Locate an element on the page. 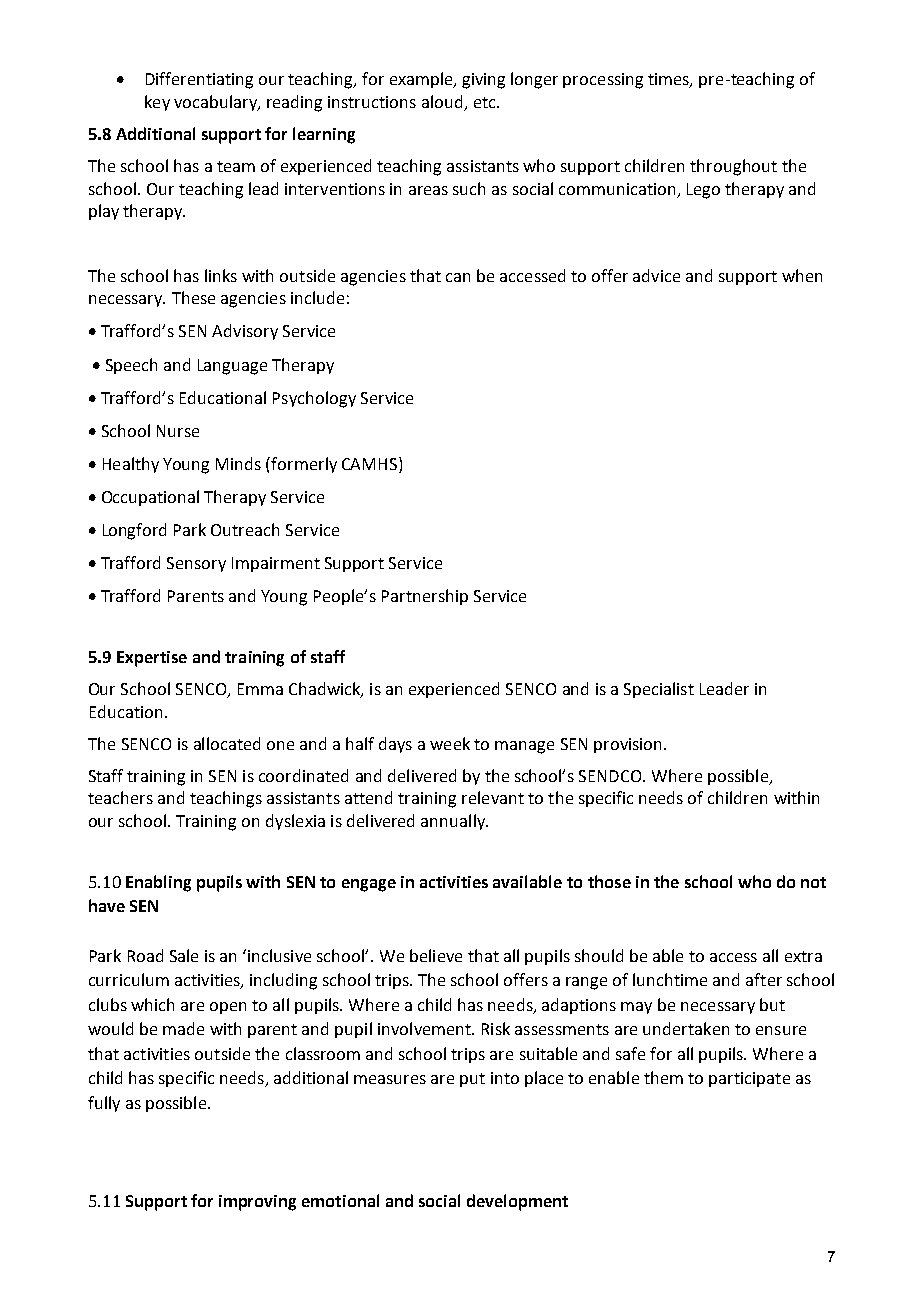  teachers is located at coordinates (120, 797).
